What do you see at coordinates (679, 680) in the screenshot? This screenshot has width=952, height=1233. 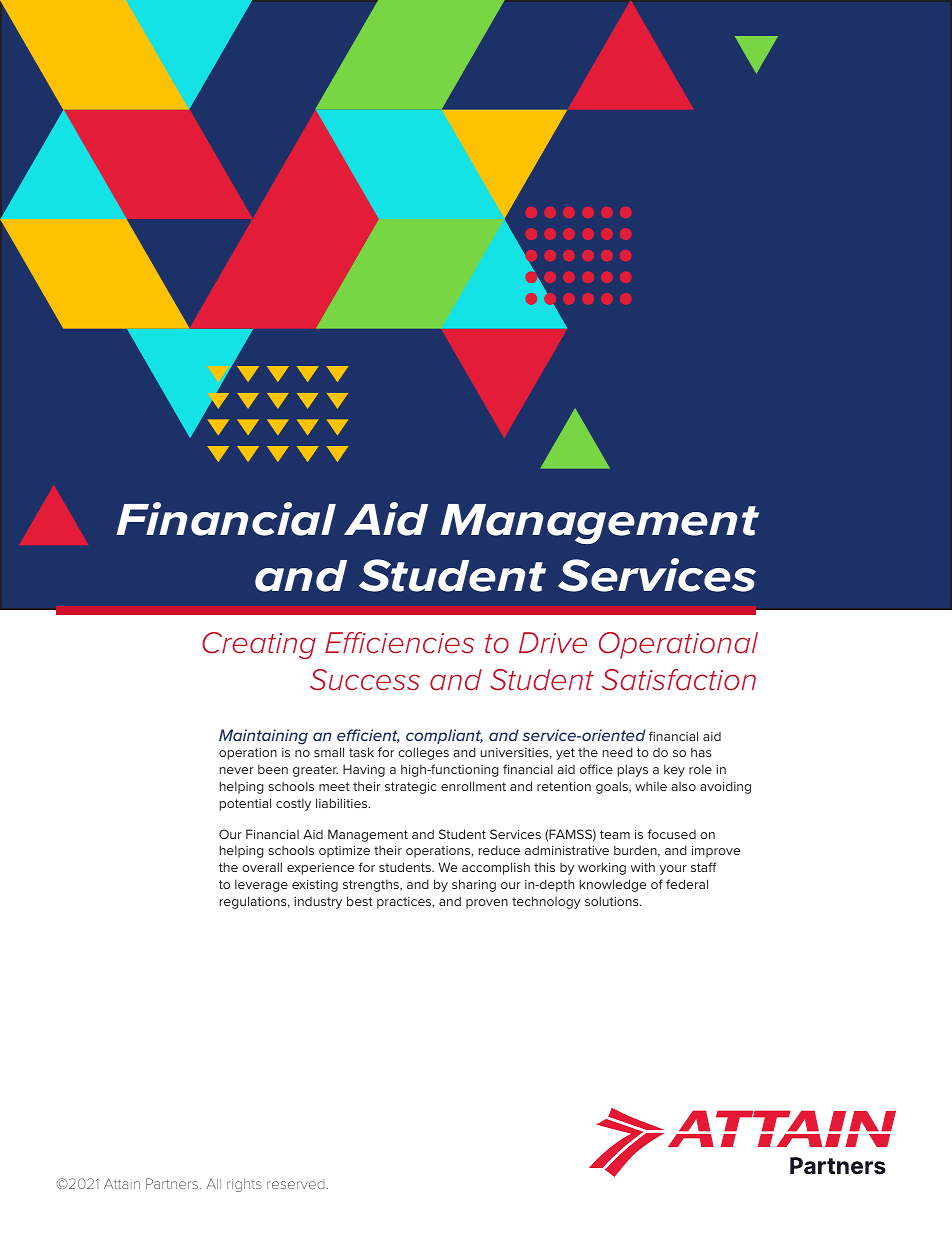 I see `Satisfaction` at bounding box center [679, 680].
